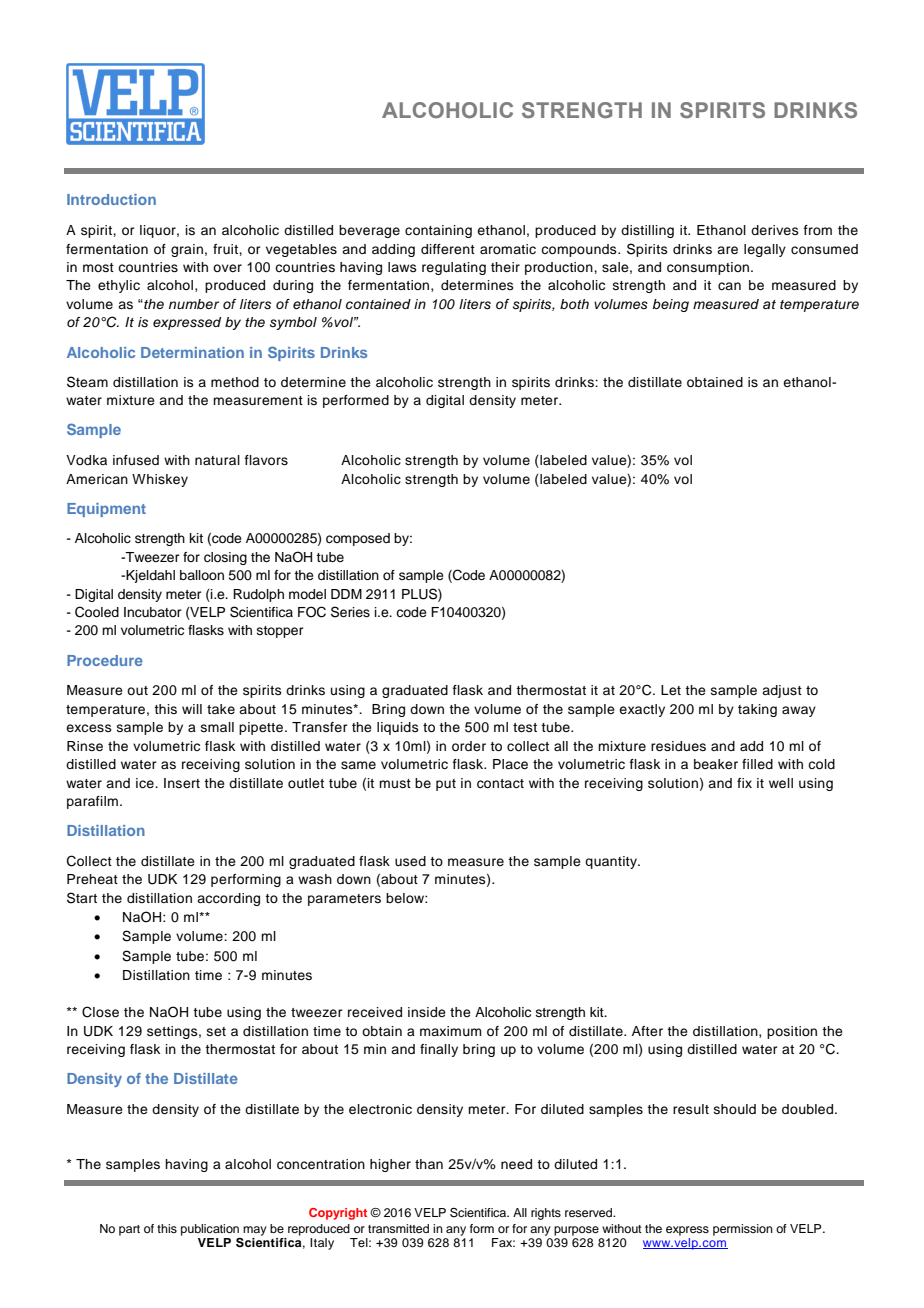  Describe the element at coordinates (217, 460) in the document. I see `natural` at that location.
